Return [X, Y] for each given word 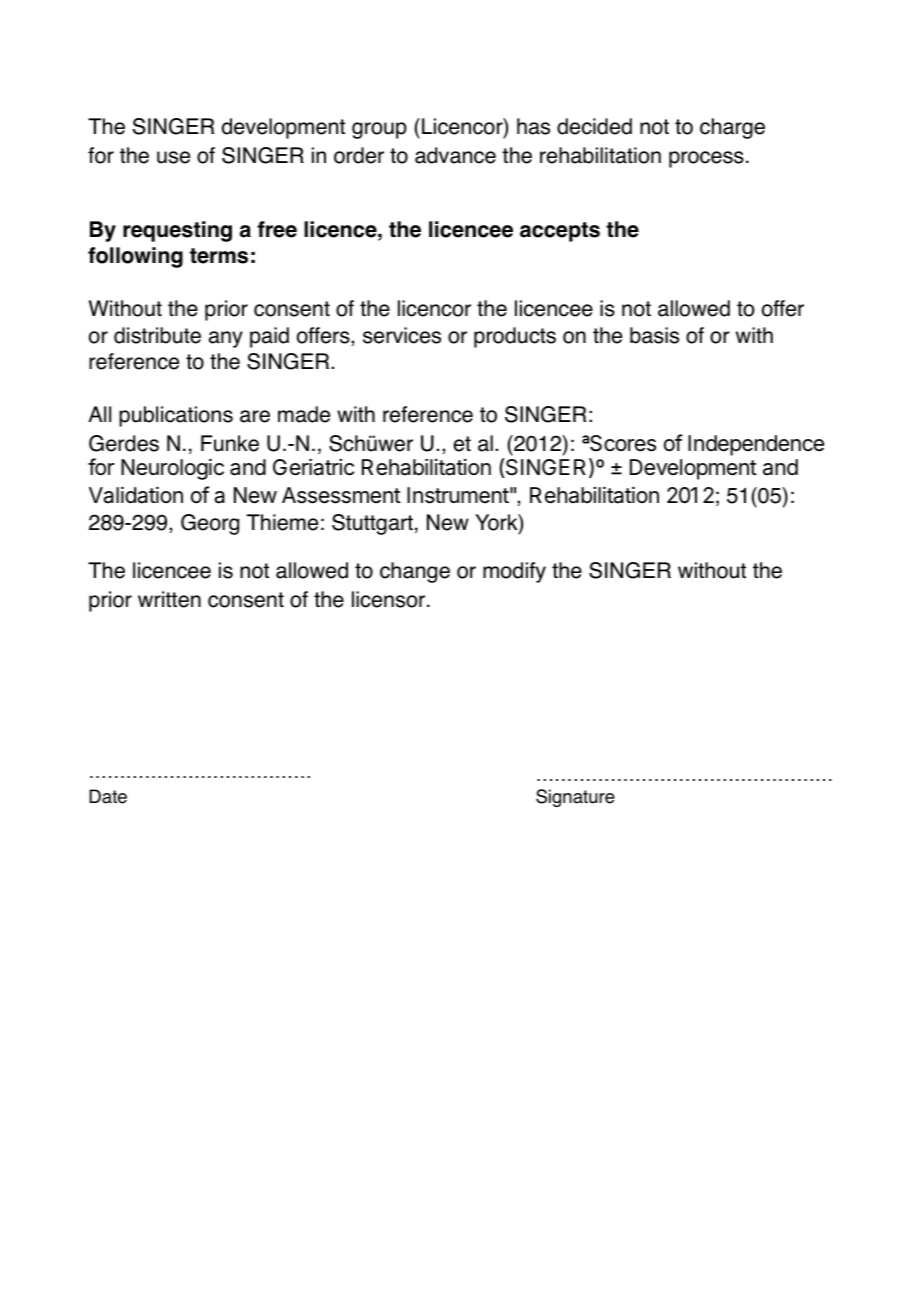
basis [654, 335]
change [415, 572]
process [706, 159]
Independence [756, 445]
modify [514, 572]
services [402, 335]
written [169, 599]
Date [108, 796]
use [173, 157]
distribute [157, 335]
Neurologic [172, 469]
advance [455, 155]
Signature [575, 798]
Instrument [460, 495]
